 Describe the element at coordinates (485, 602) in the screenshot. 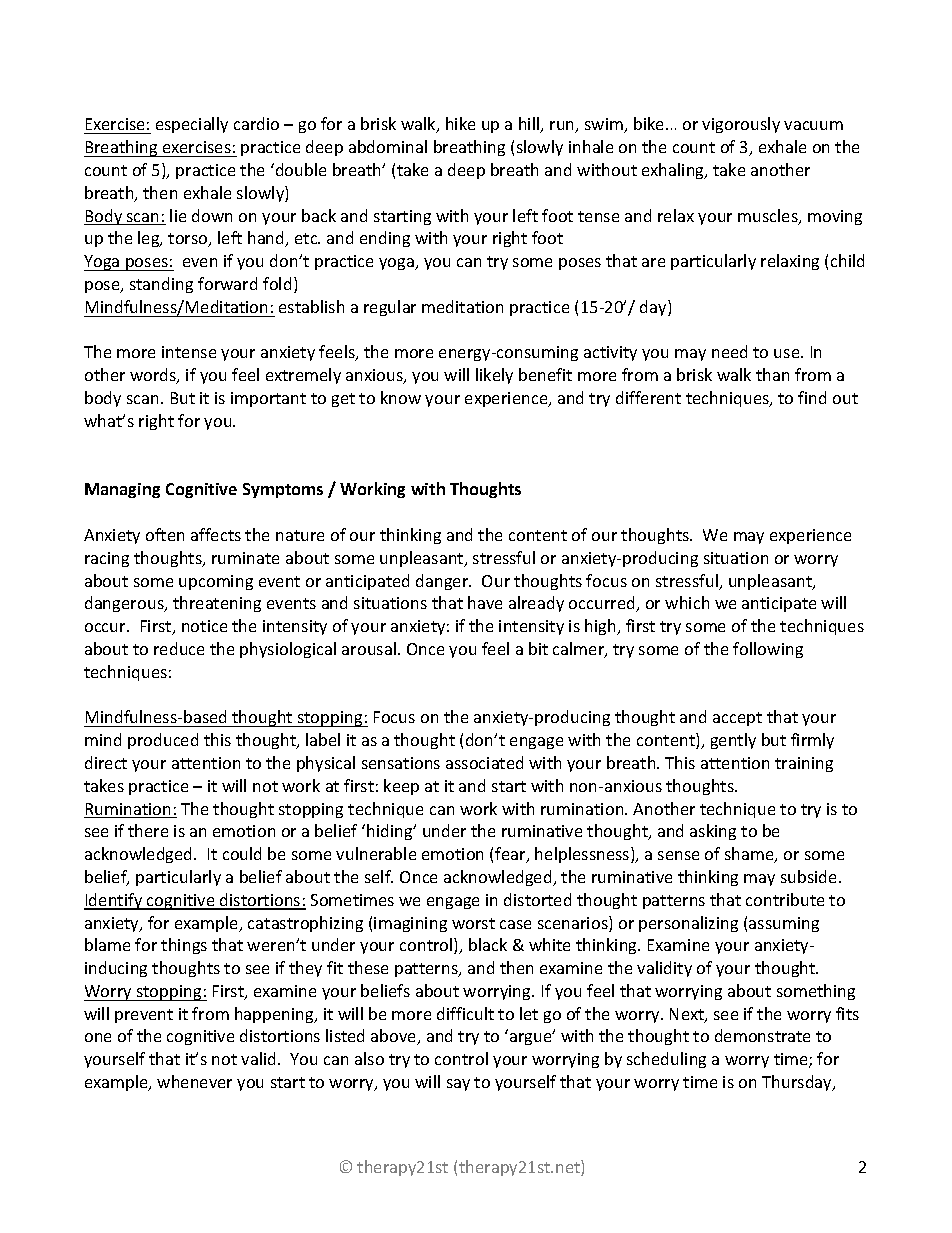

I see `have` at that location.
